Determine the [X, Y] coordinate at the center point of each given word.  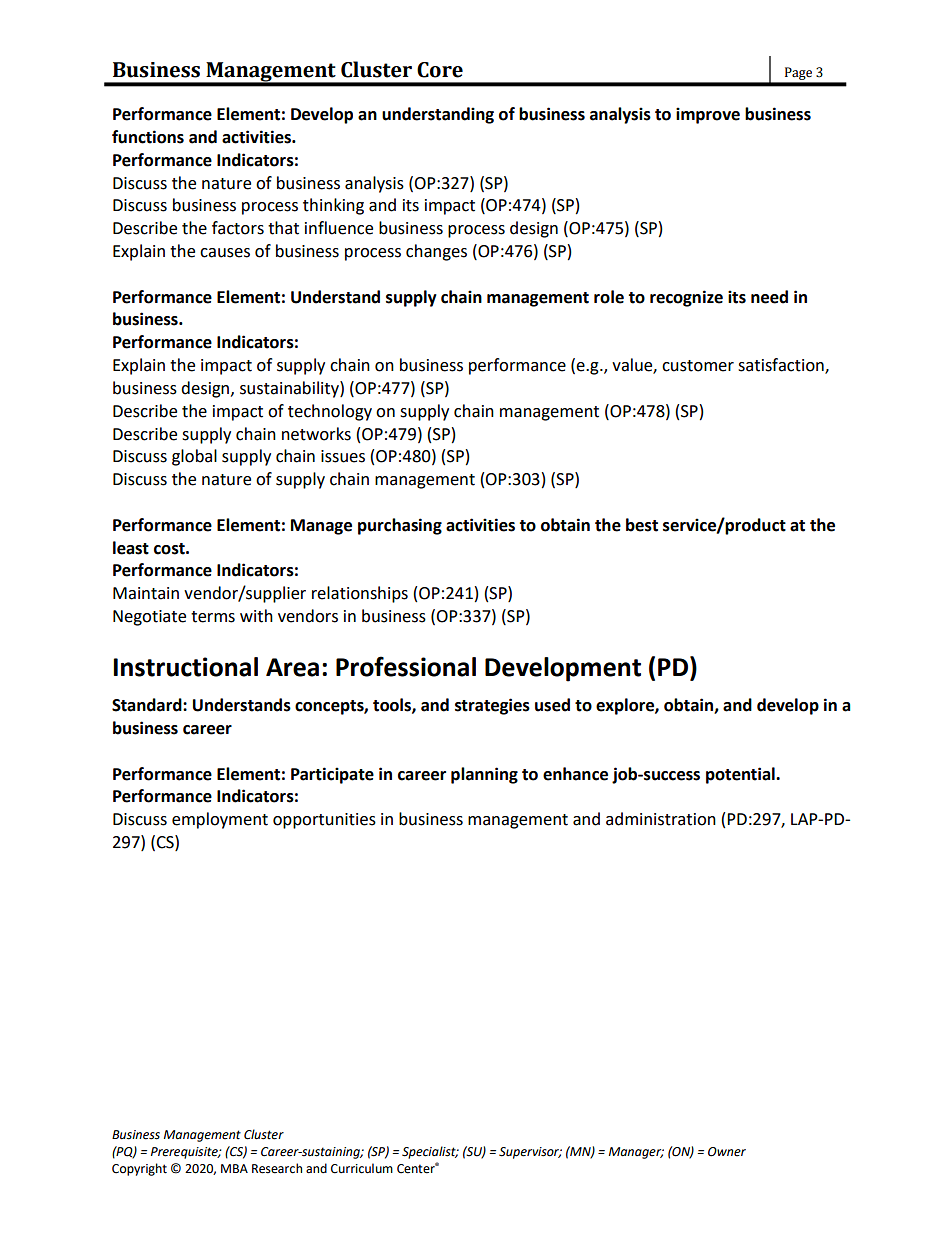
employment [220, 820]
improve [708, 115]
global [194, 457]
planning [484, 775]
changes [436, 252]
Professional [406, 666]
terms [213, 617]
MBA [234, 1168]
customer [698, 366]
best [642, 525]
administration [661, 819]
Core [440, 70]
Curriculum [362, 1168]
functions [148, 137]
